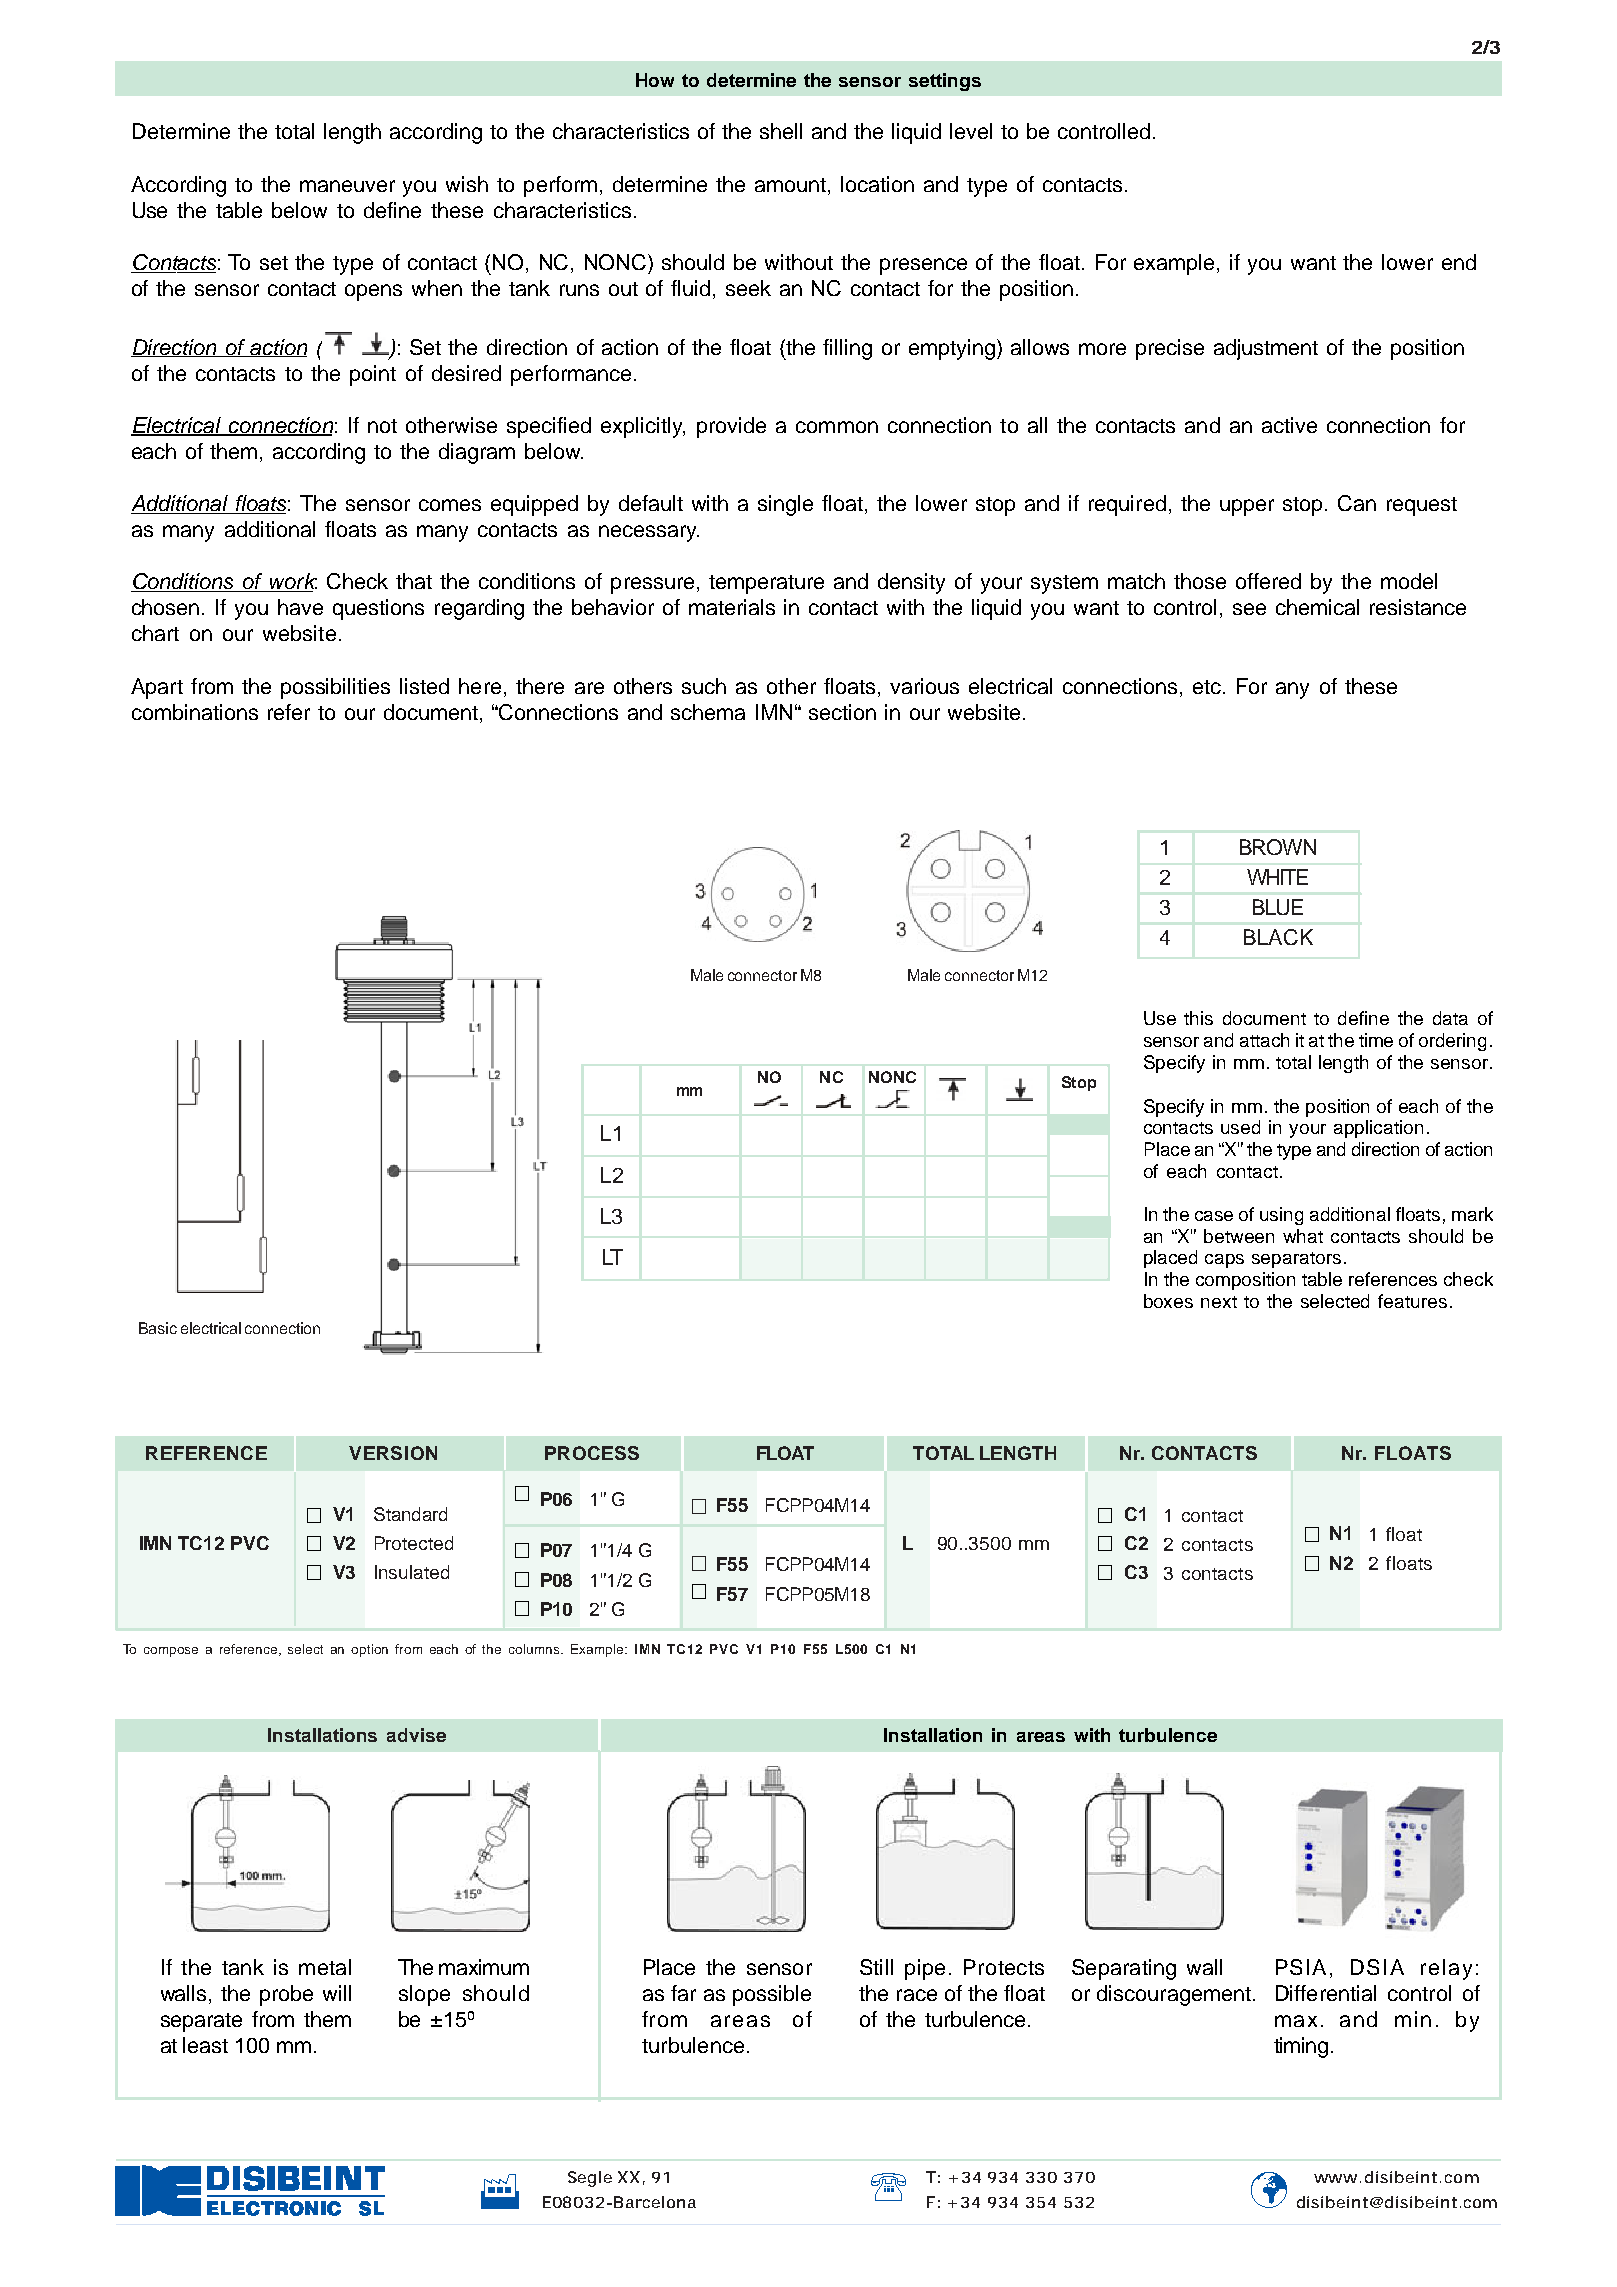 This document has width=1617, height=2287. What do you see at coordinates (785, 505) in the document?
I see `single` at bounding box center [785, 505].
